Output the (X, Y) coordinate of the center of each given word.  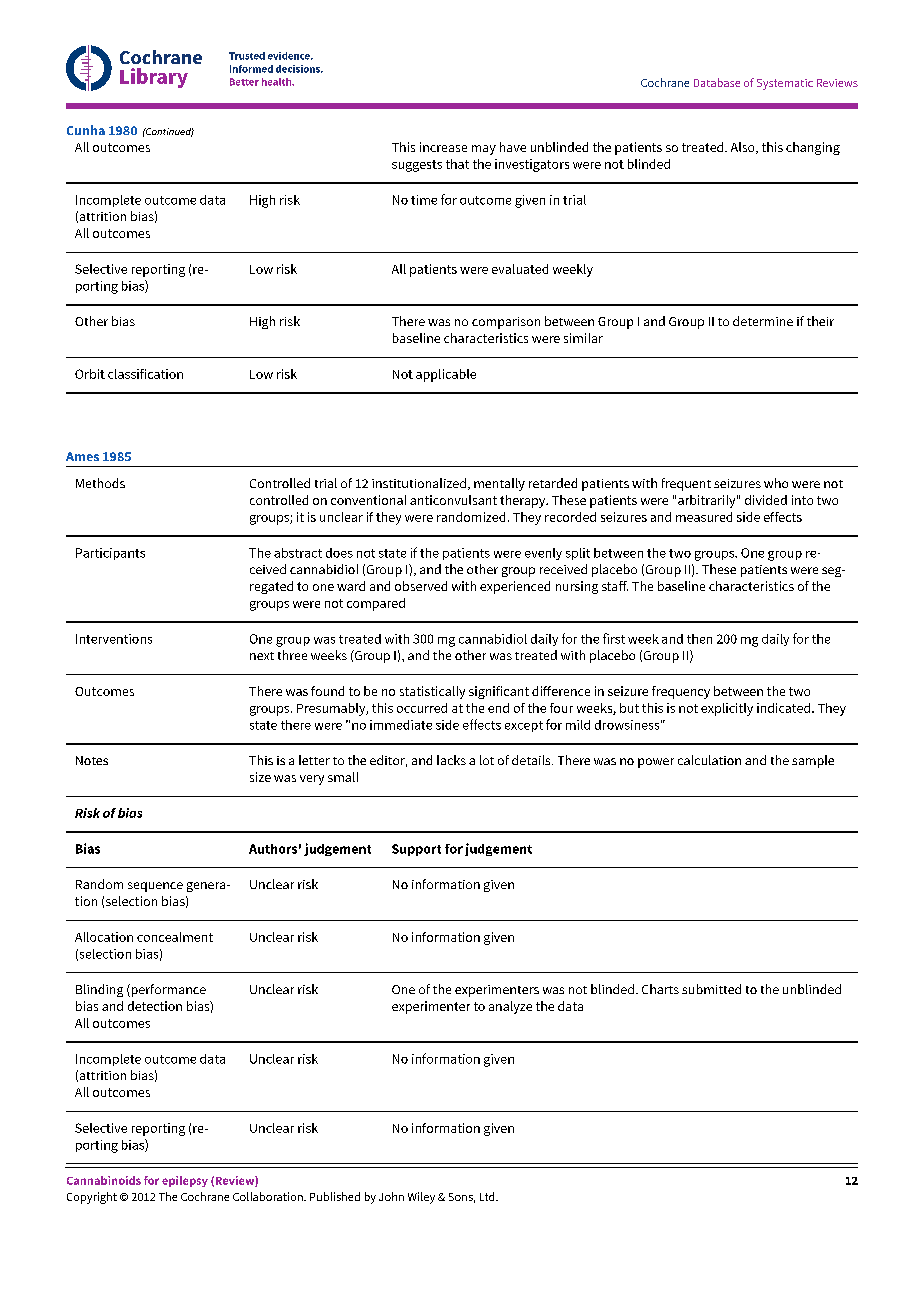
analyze (510, 1007)
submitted (711, 989)
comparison (506, 323)
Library (154, 78)
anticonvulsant (453, 500)
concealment (175, 937)
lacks (451, 760)
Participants (110, 554)
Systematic (785, 84)
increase (443, 147)
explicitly (727, 709)
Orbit (90, 374)
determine (763, 321)
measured (704, 517)
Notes (92, 760)
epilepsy (185, 1181)
